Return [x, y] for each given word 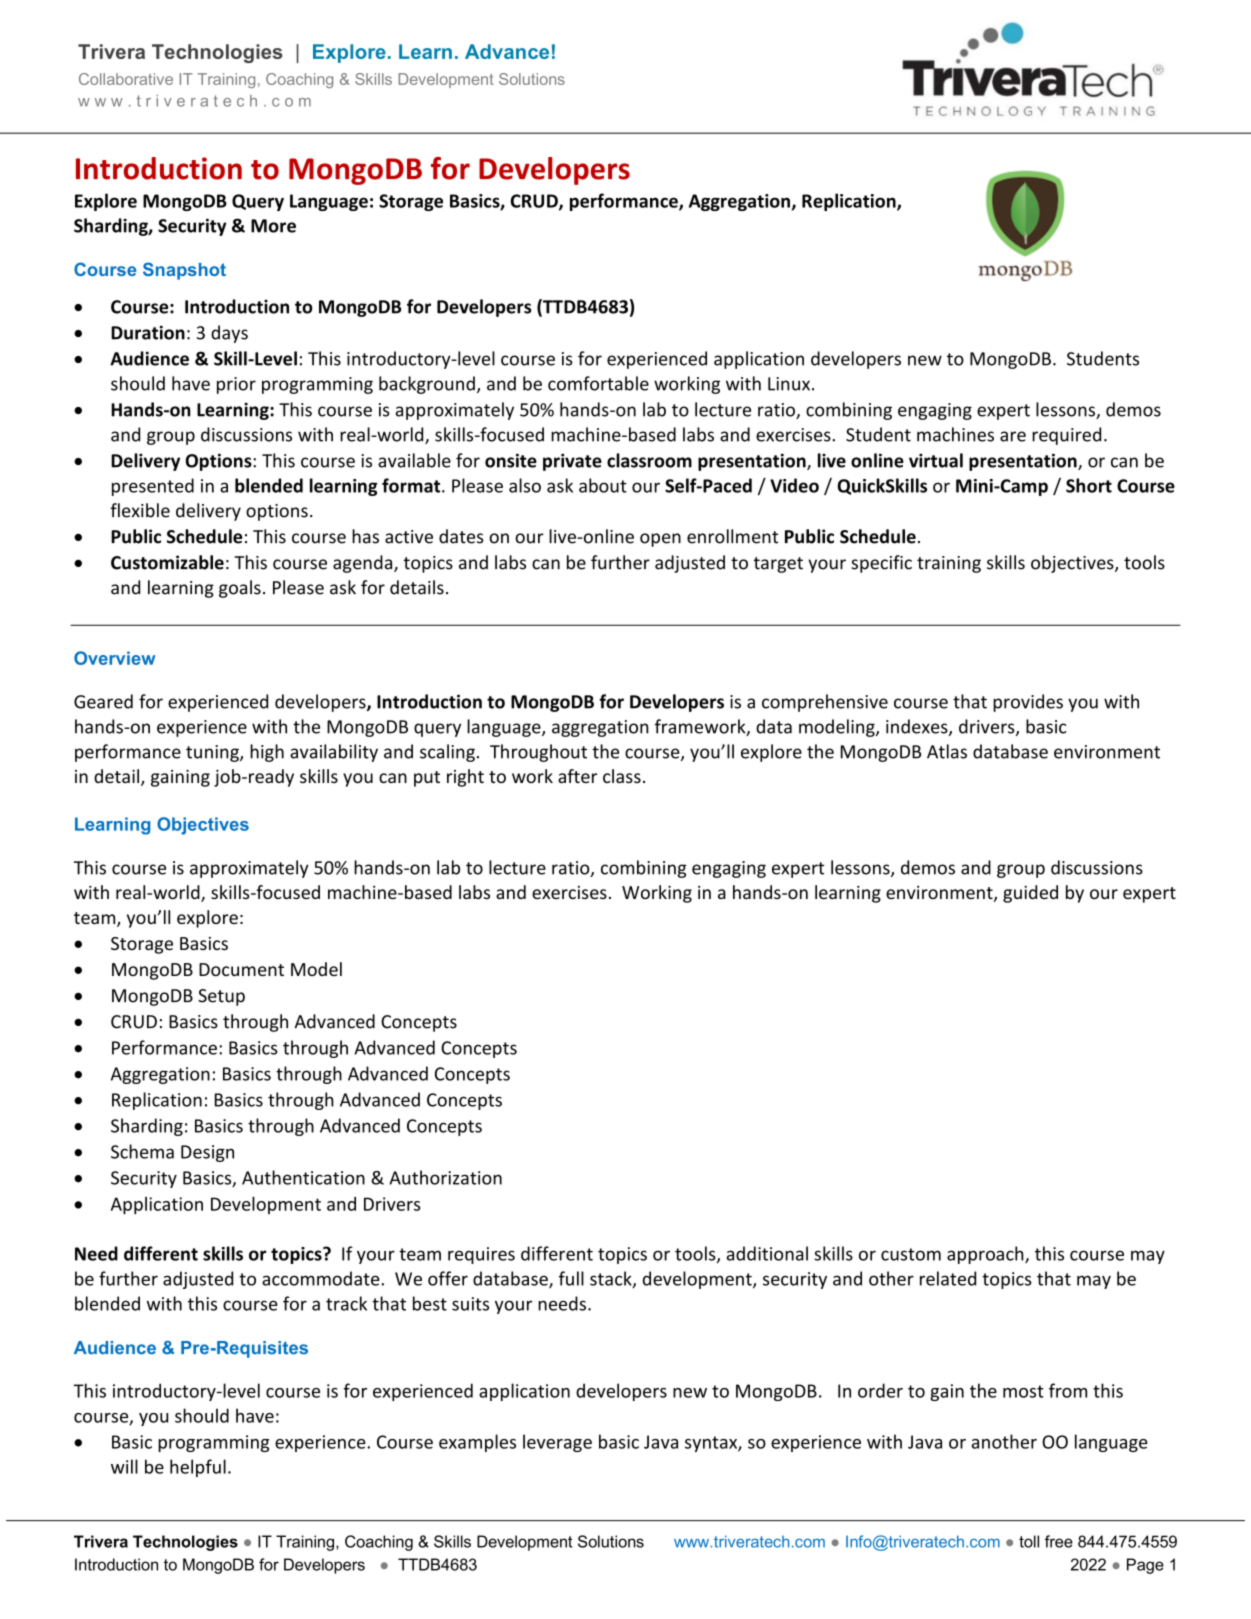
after [577, 776]
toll [1029, 1541]
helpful [198, 1468]
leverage [557, 1443]
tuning [213, 753]
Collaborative [126, 79]
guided [1030, 894]
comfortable [598, 383]
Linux [789, 384]
